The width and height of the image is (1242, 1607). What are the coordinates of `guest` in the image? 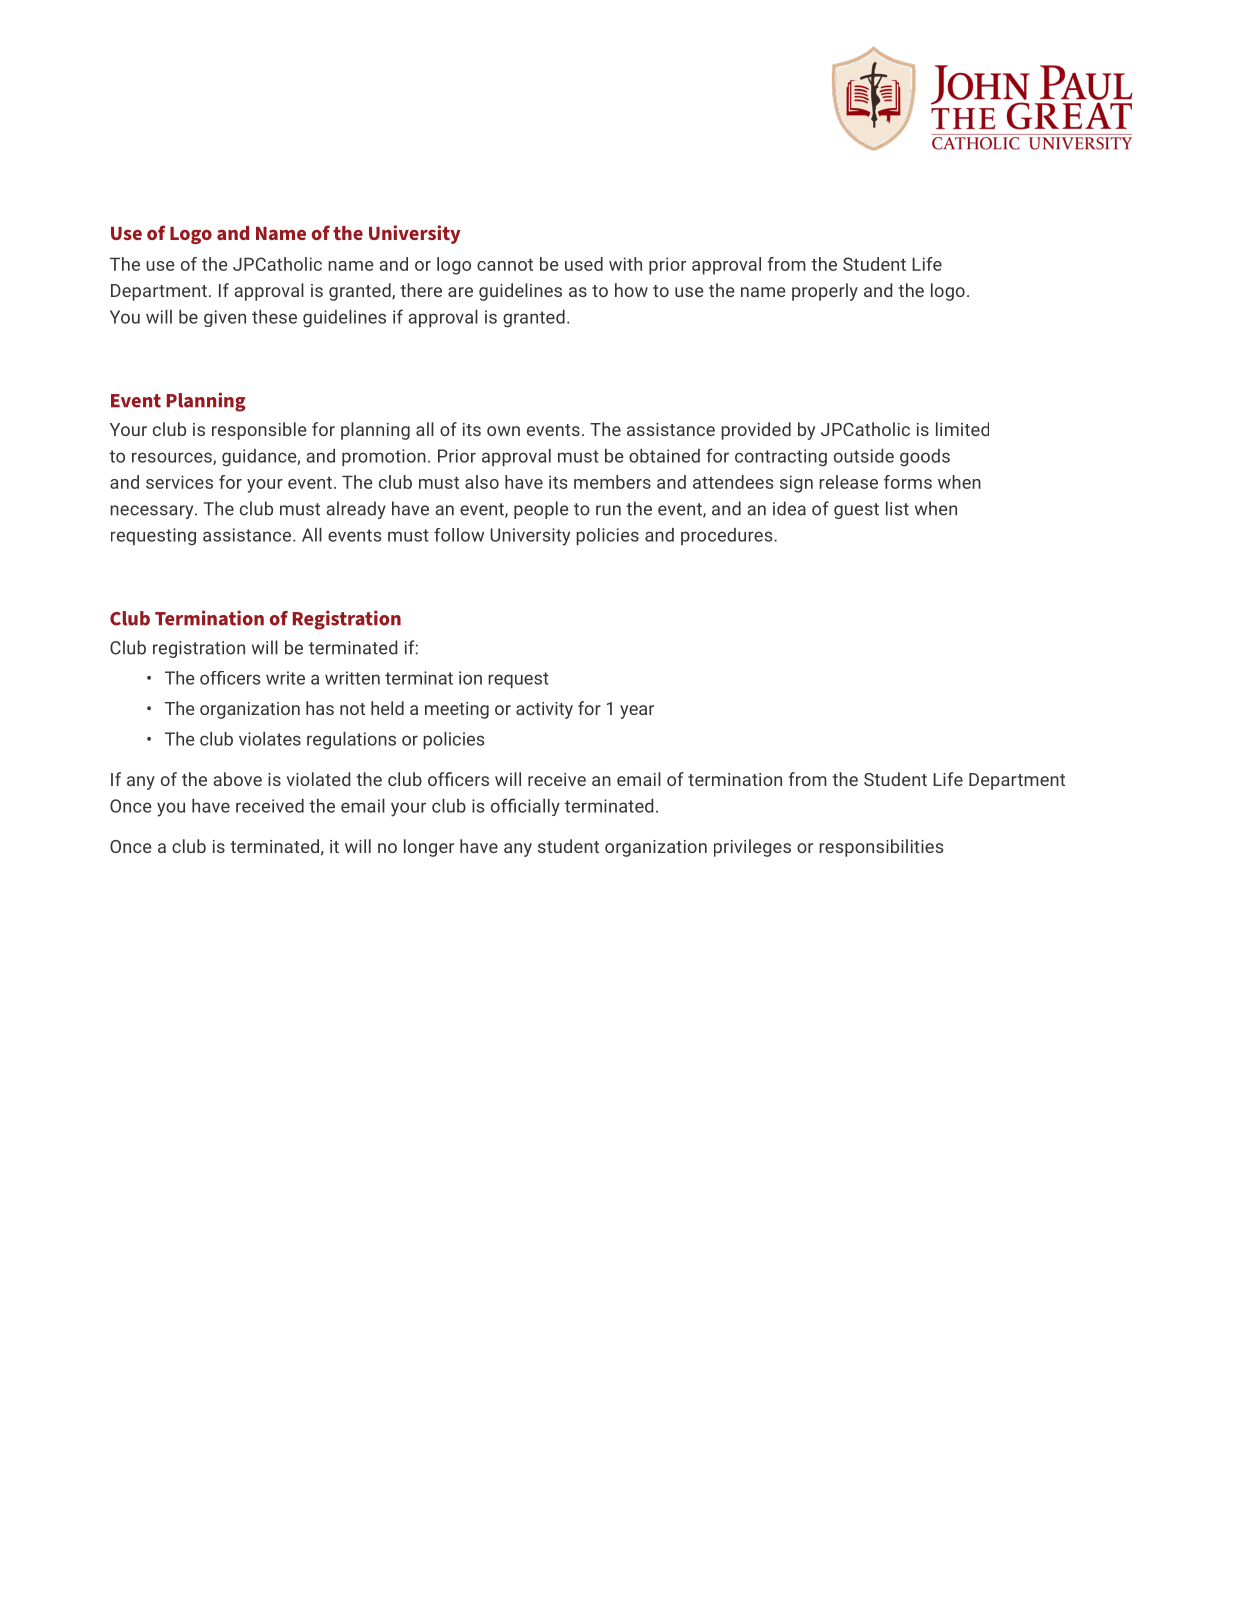 It's located at (856, 511).
